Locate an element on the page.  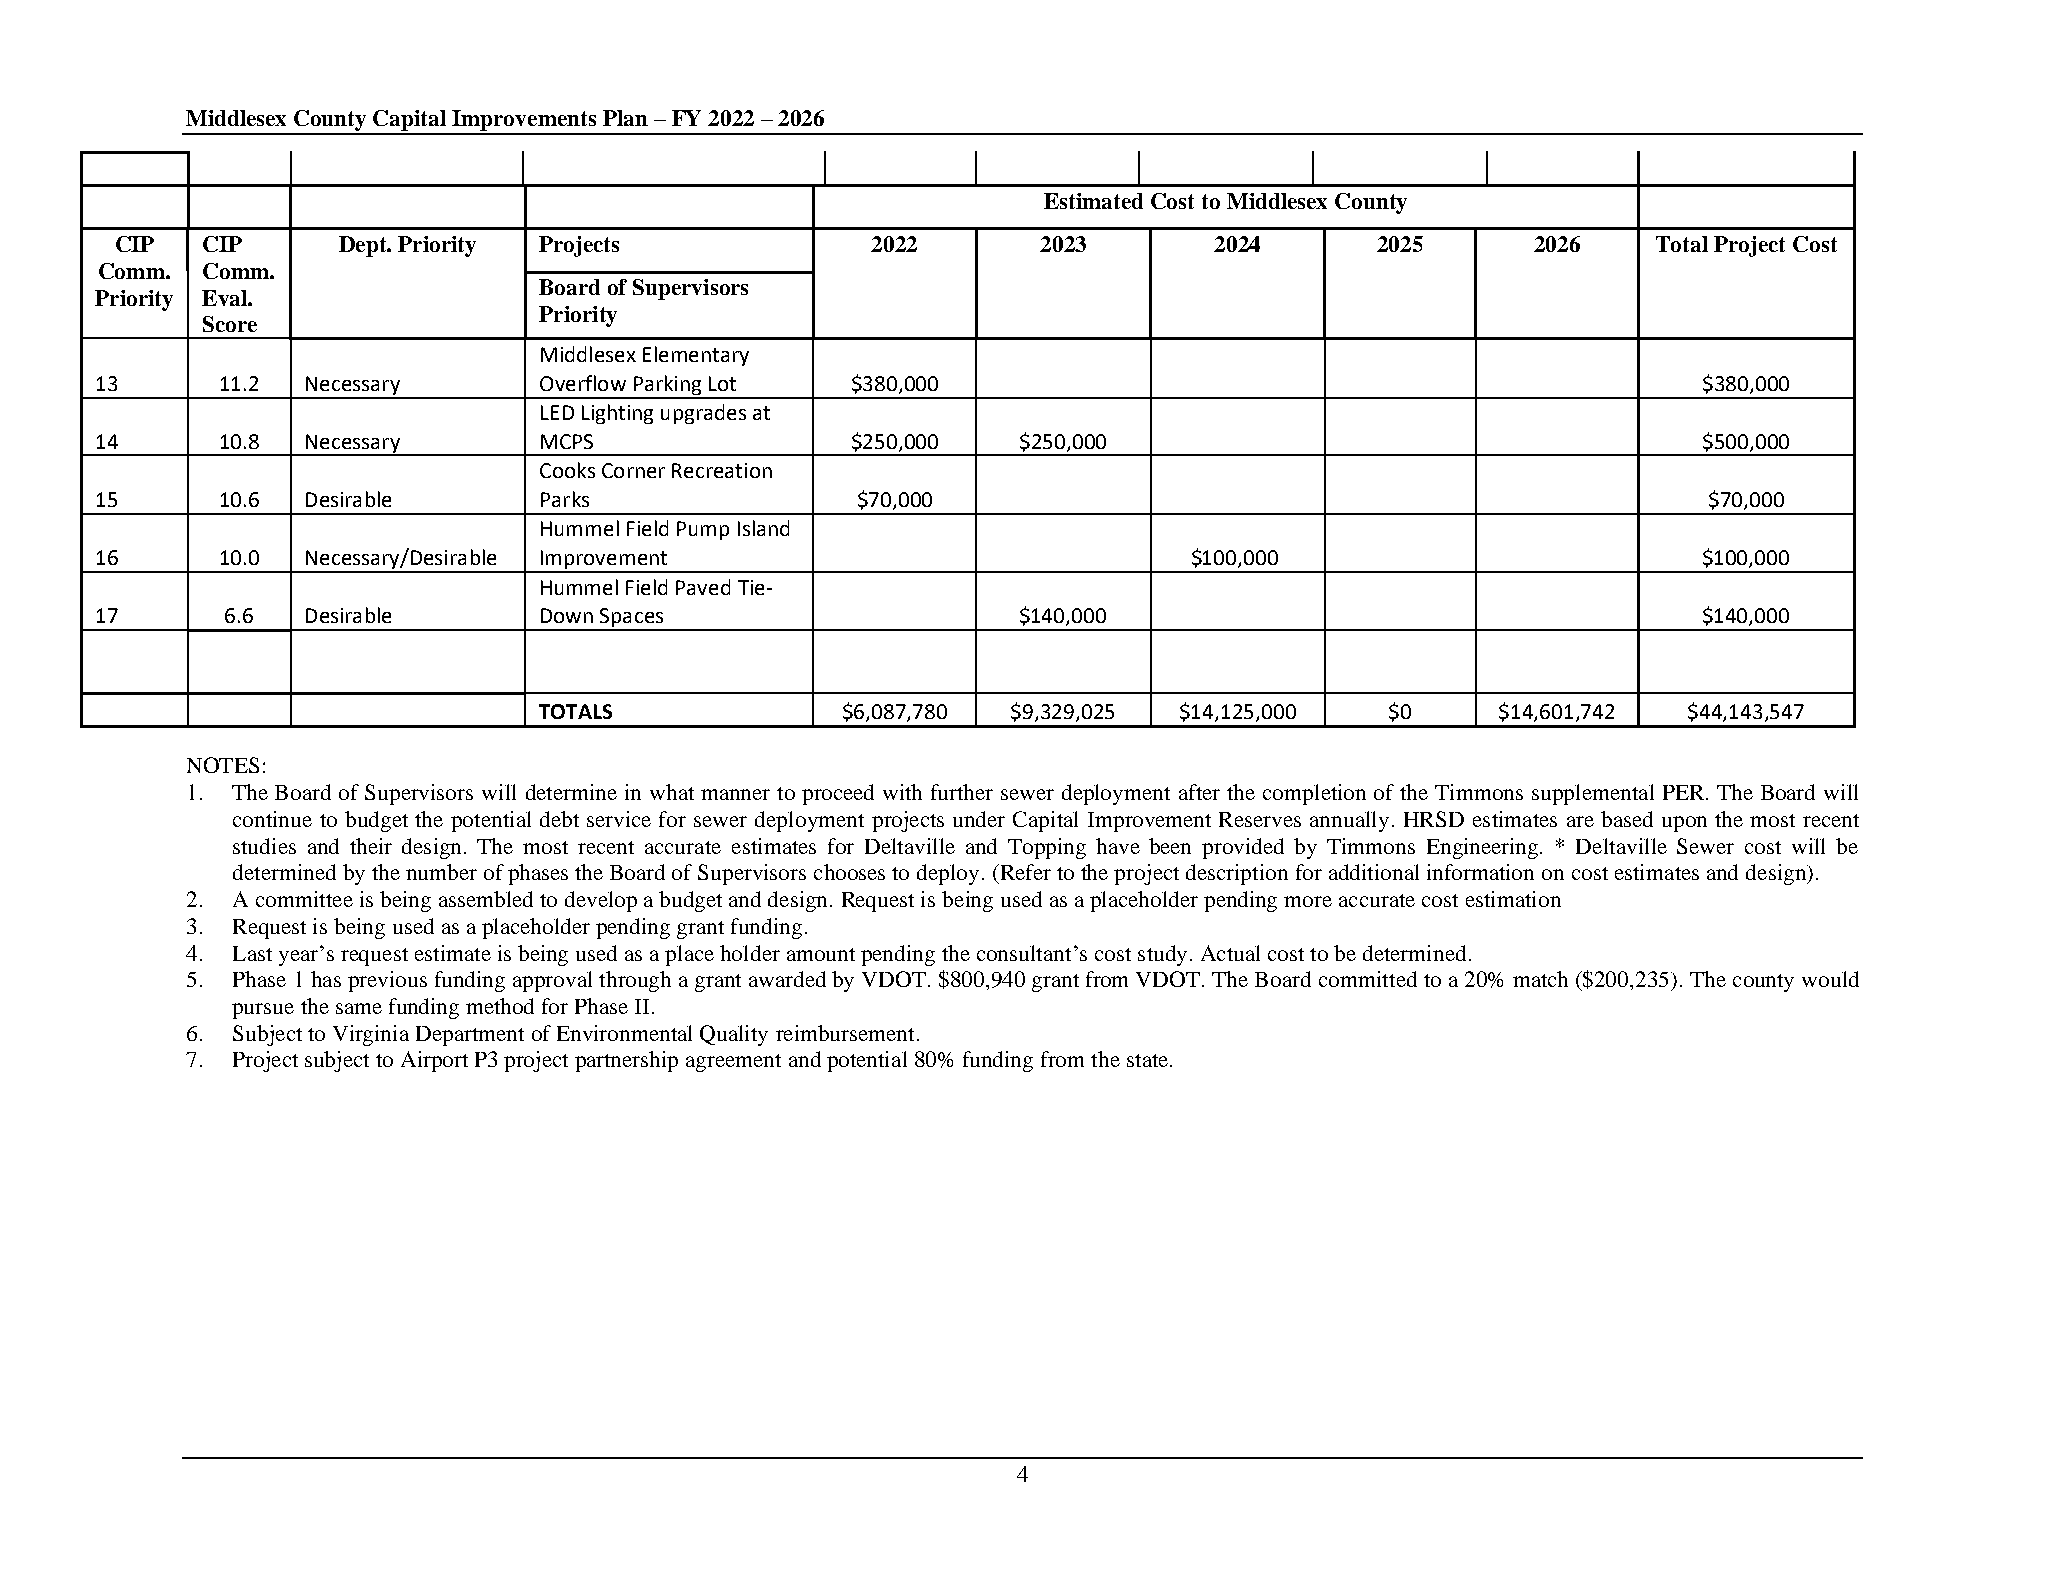
Paved is located at coordinates (703, 587).
